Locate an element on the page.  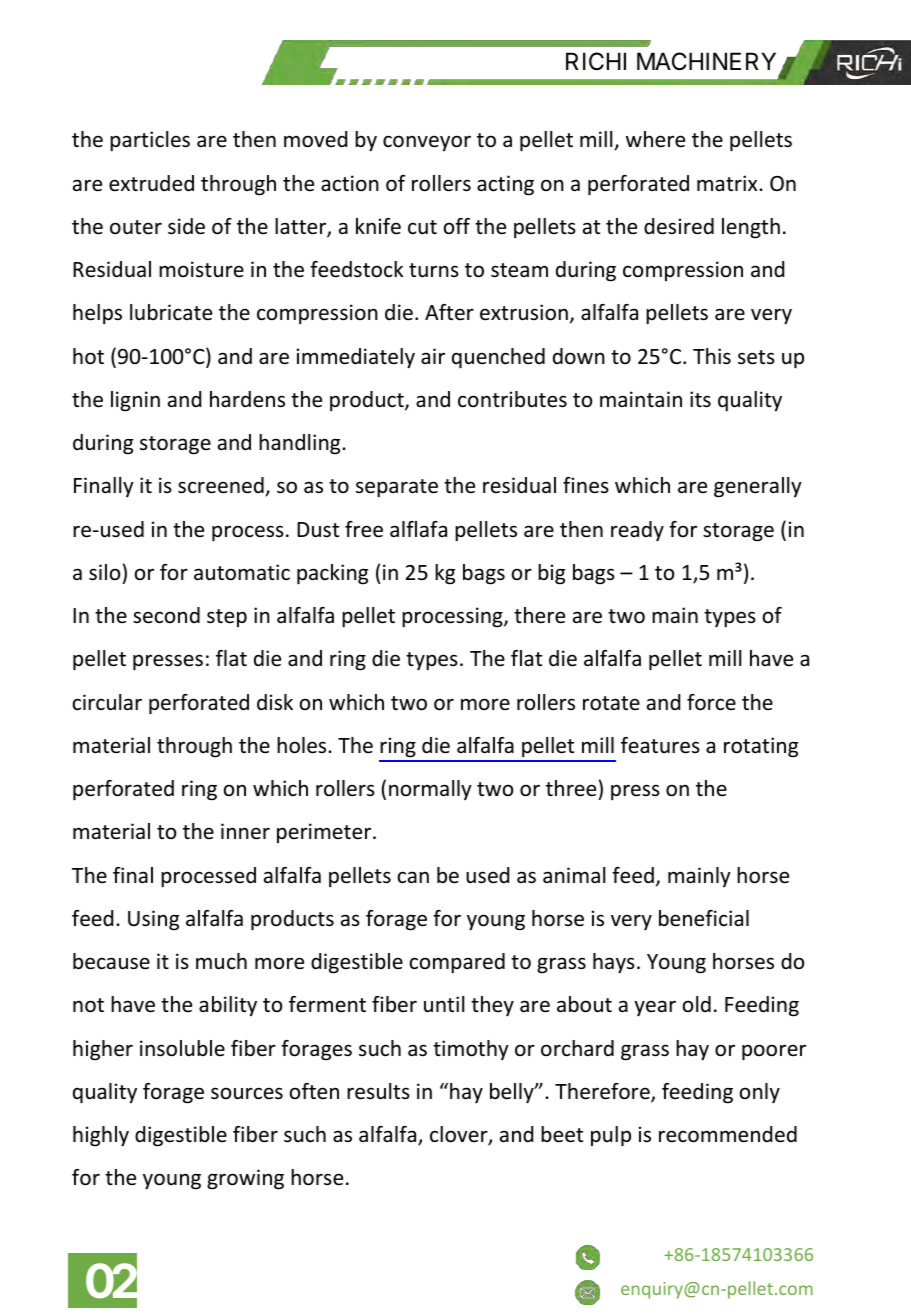
can is located at coordinates (413, 877).
